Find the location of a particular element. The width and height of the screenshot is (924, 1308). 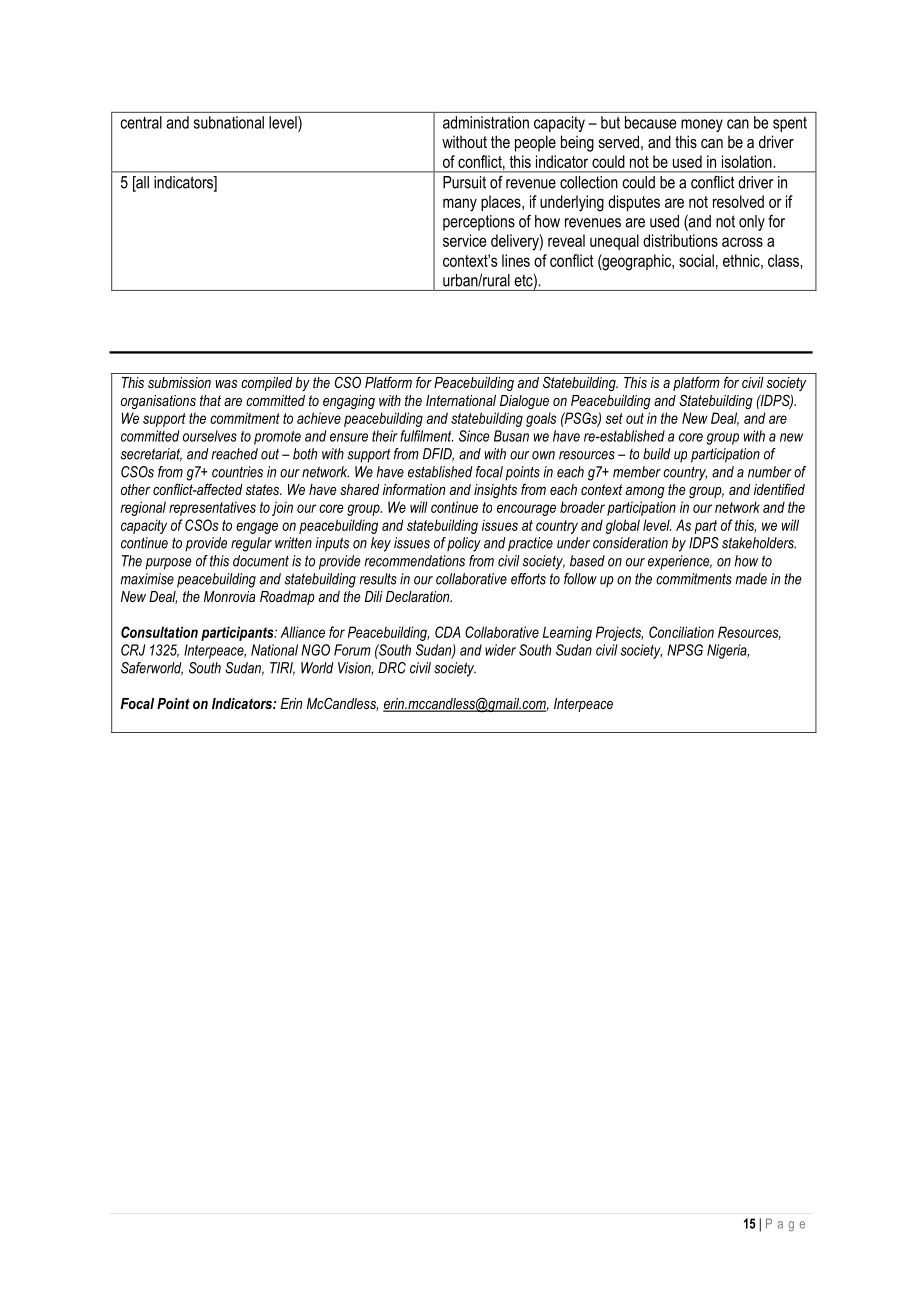

distributions is located at coordinates (680, 240).
